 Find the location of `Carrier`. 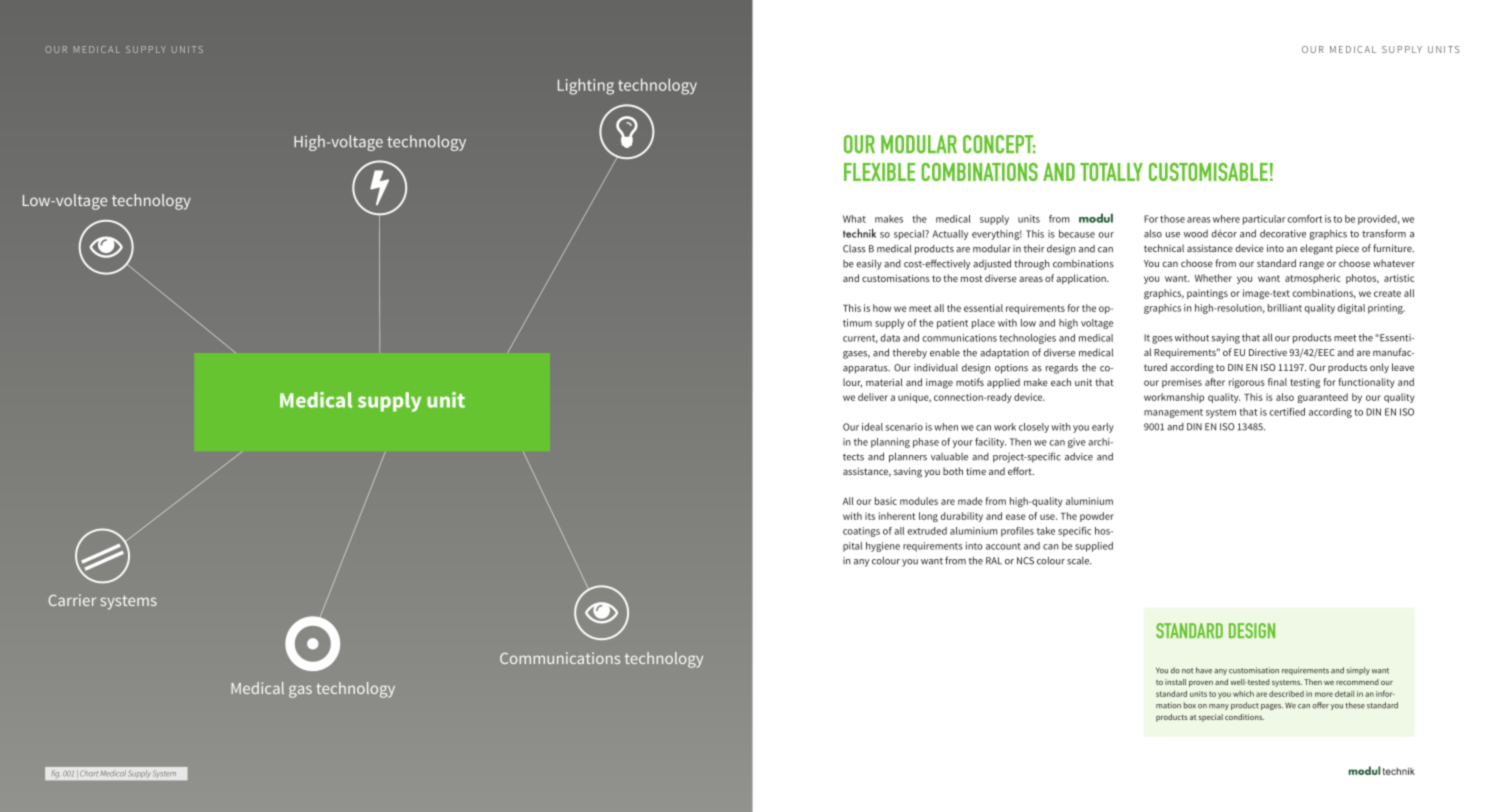

Carrier is located at coordinates (72, 600).
